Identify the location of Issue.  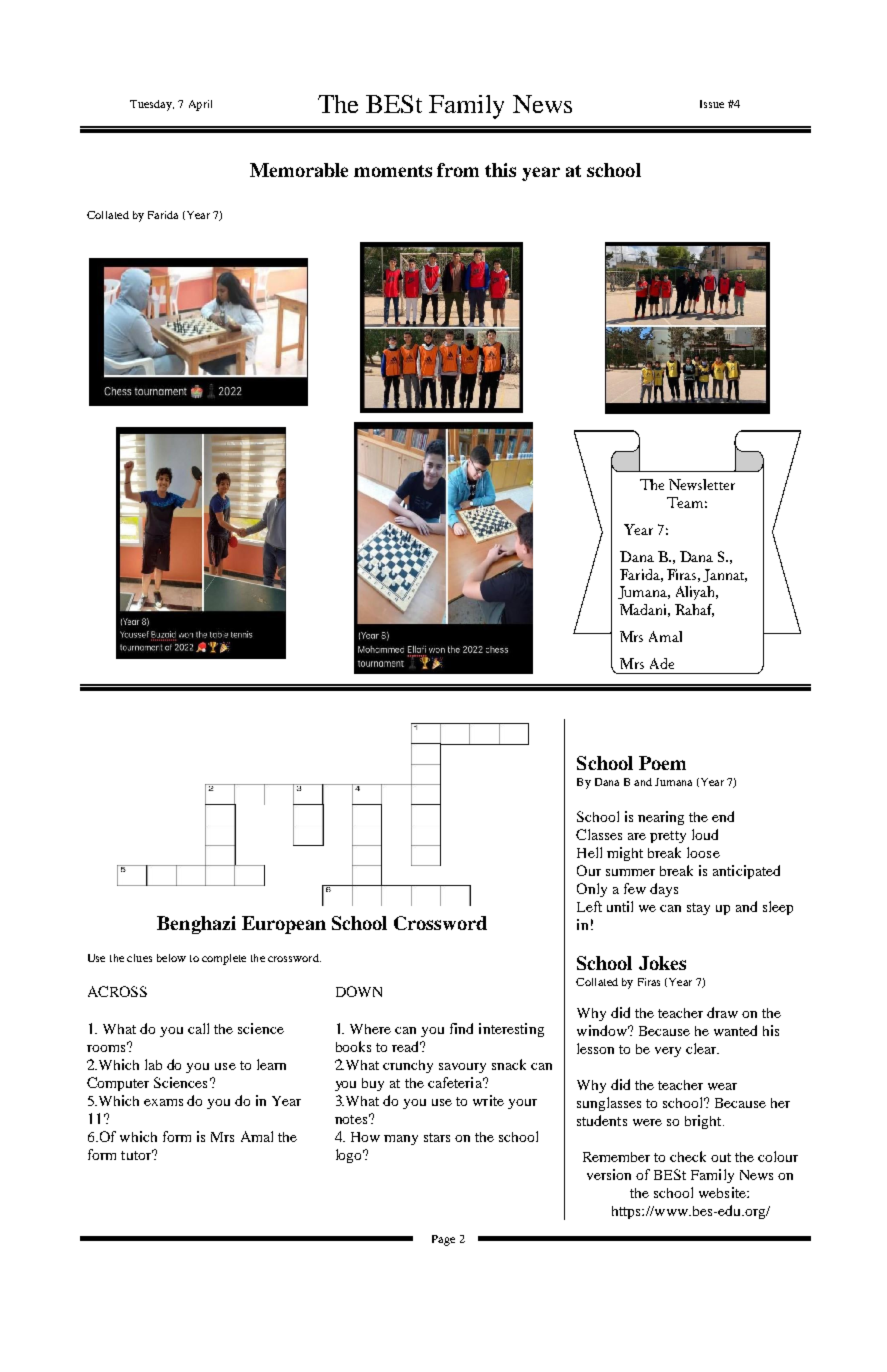
(712, 104).
